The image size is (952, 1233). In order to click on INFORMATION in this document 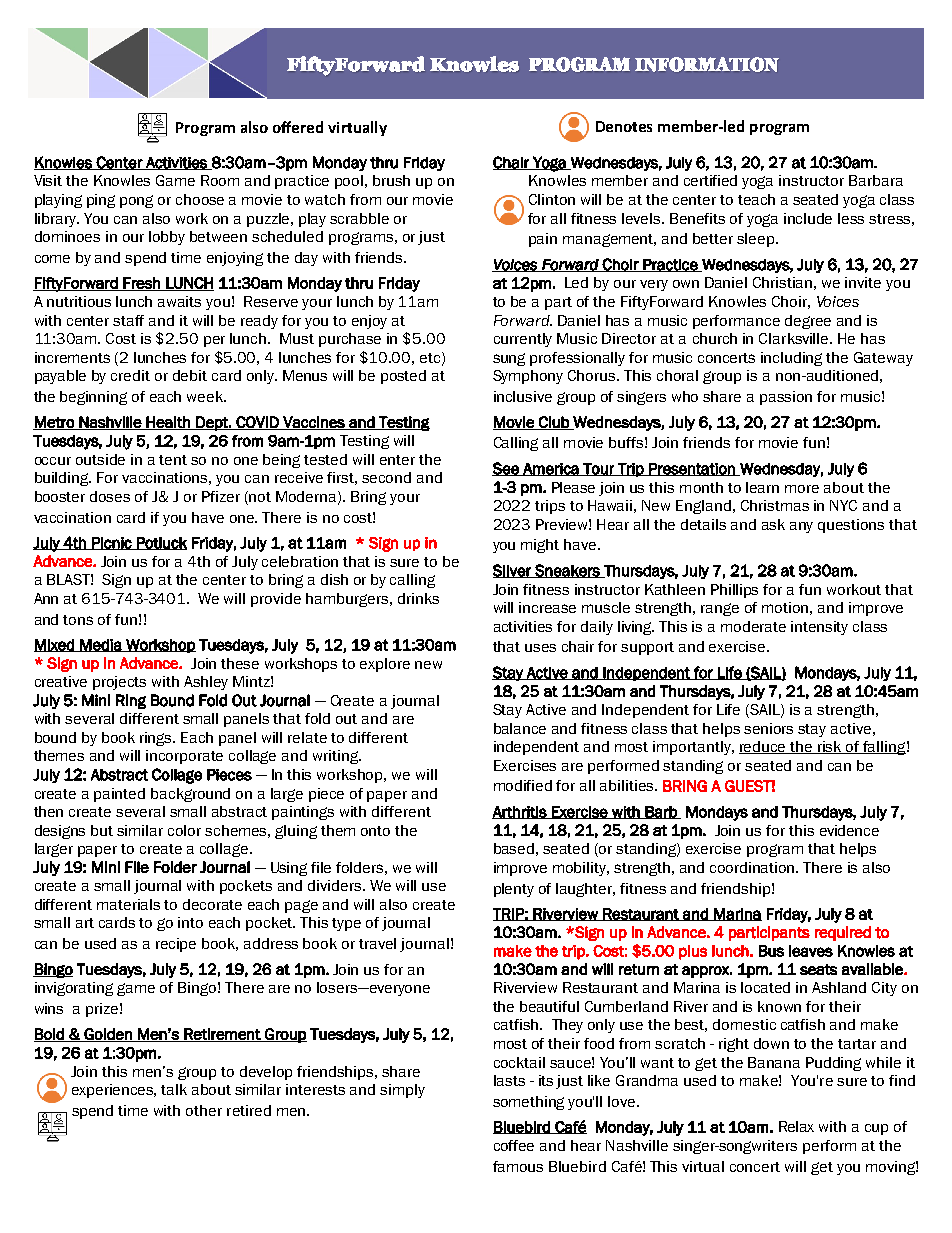, I will do `click(707, 64)`.
